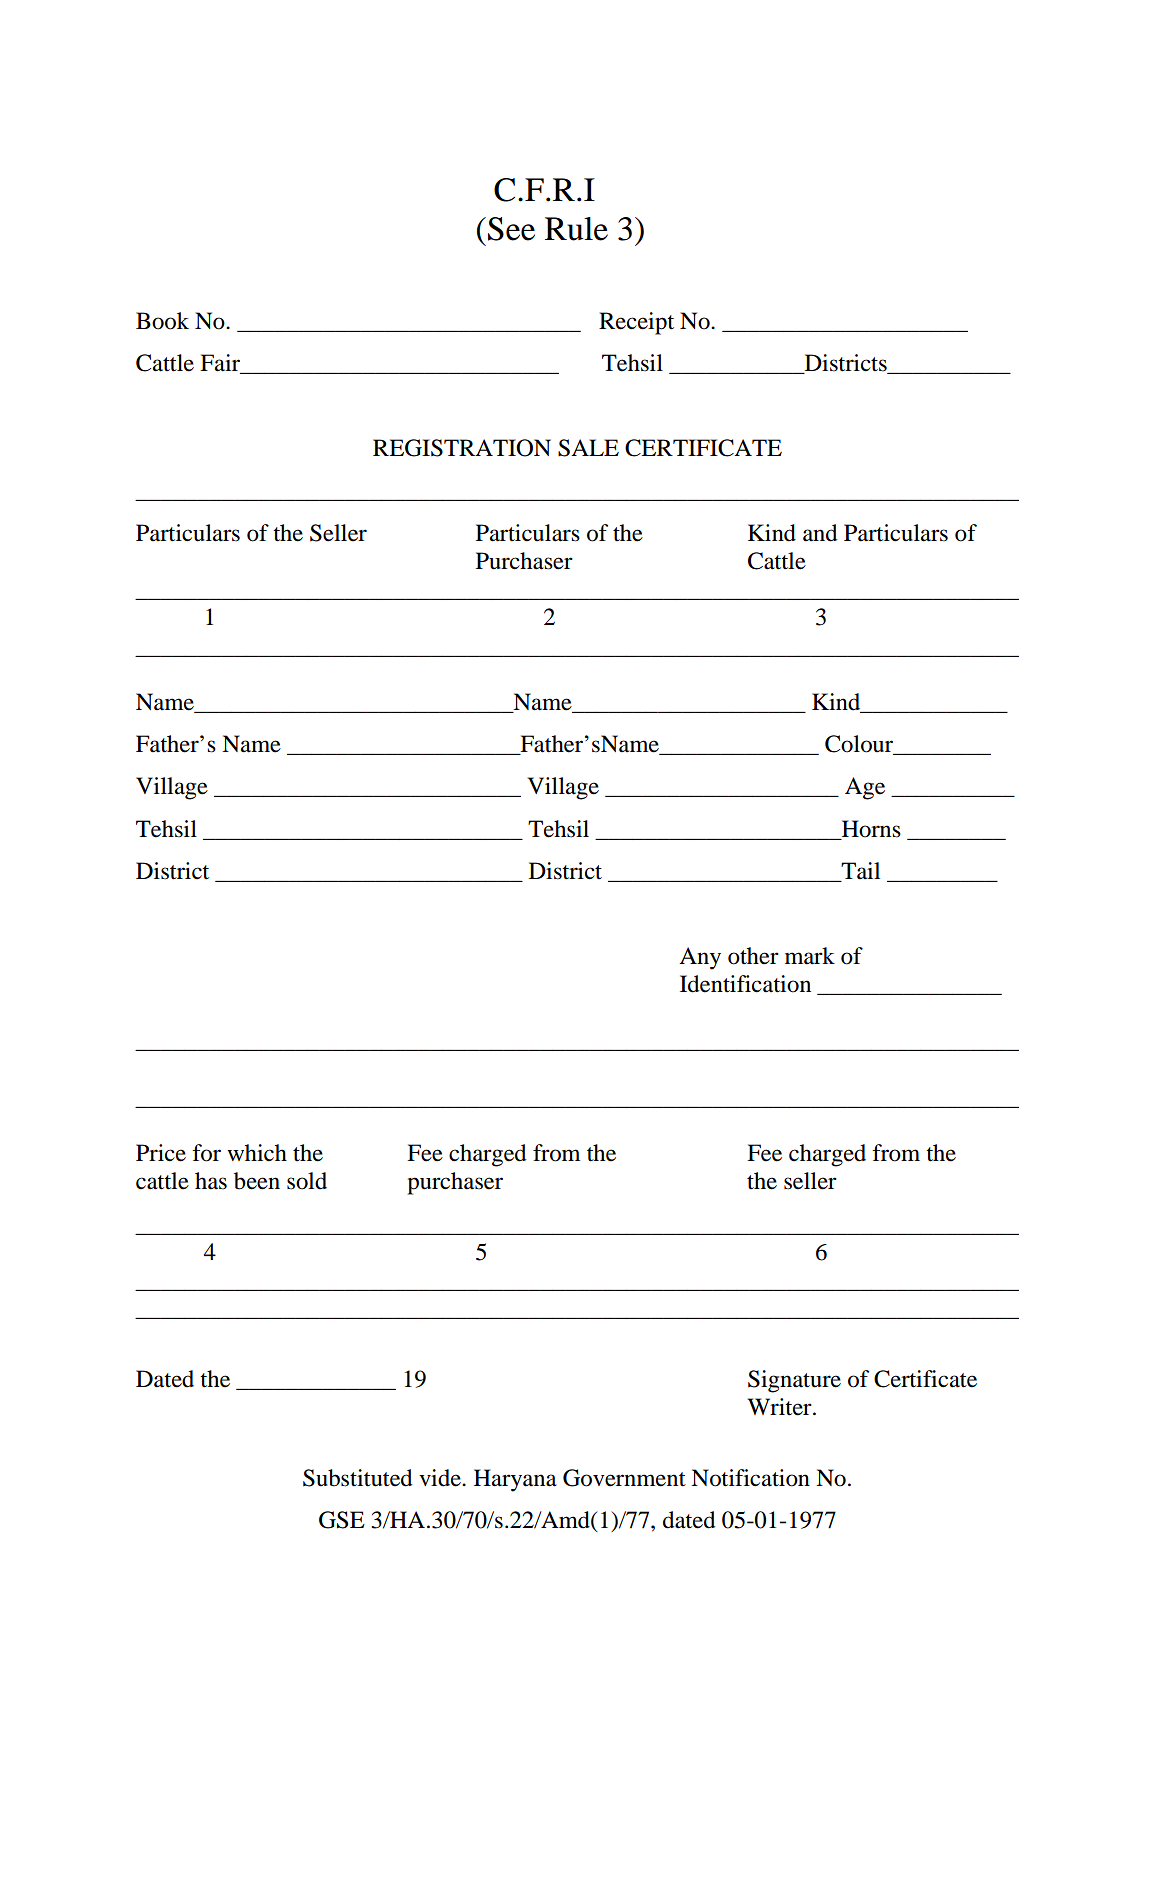  I want to click on which, so click(257, 1152).
